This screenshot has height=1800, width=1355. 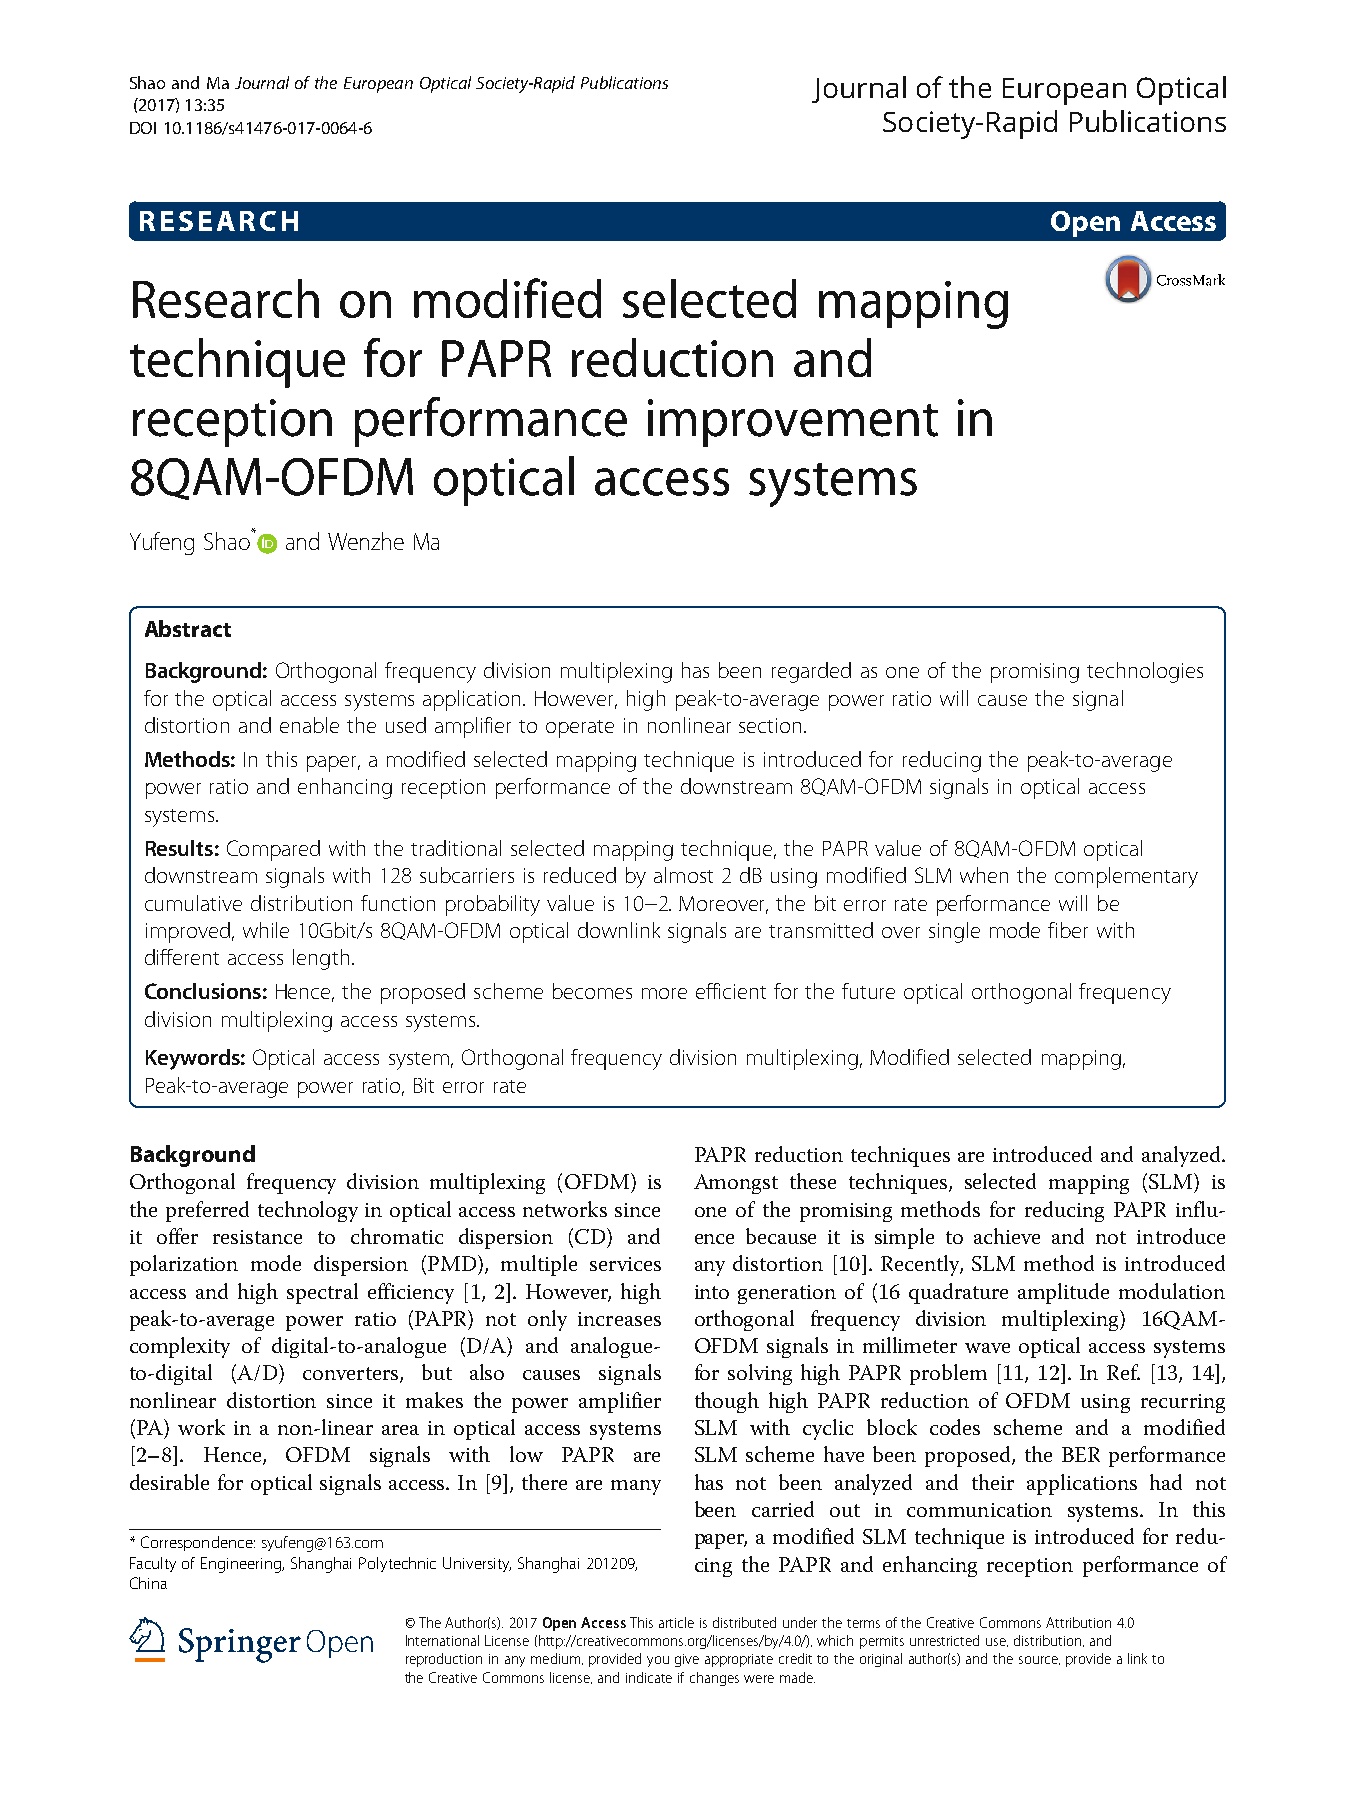 What do you see at coordinates (676, 1622) in the screenshot?
I see `article` at bounding box center [676, 1622].
